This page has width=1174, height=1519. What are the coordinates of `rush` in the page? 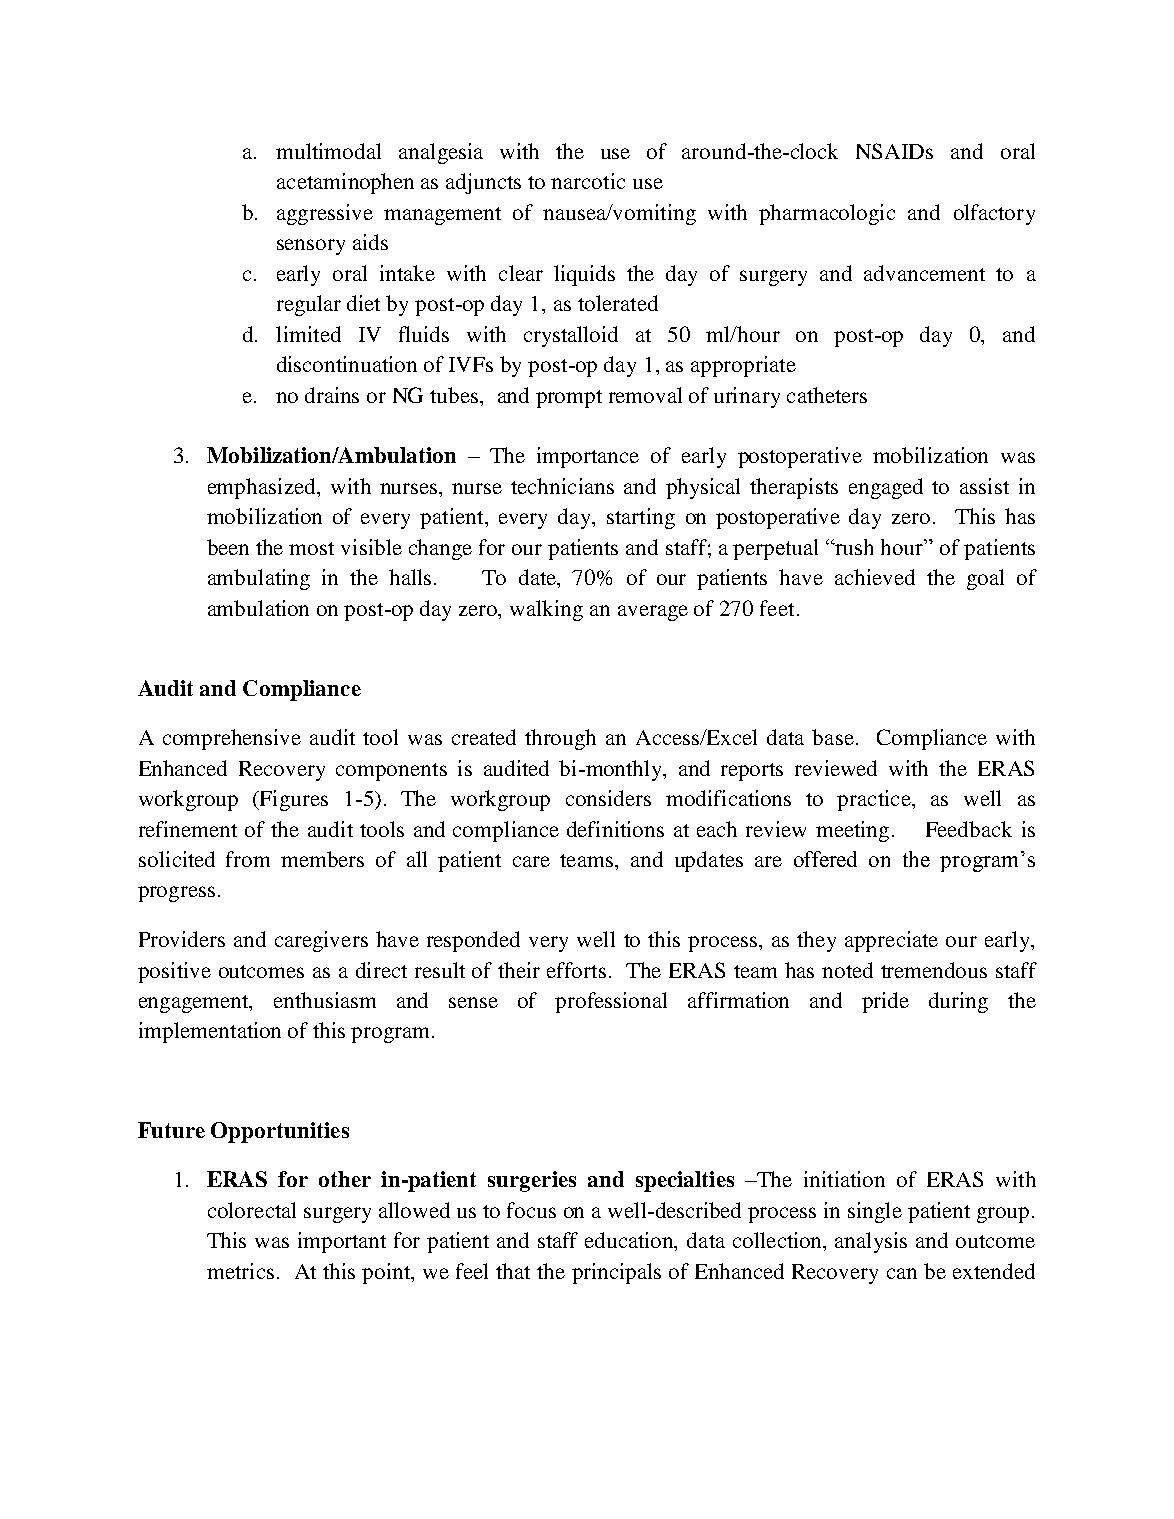 It's located at (853, 547).
